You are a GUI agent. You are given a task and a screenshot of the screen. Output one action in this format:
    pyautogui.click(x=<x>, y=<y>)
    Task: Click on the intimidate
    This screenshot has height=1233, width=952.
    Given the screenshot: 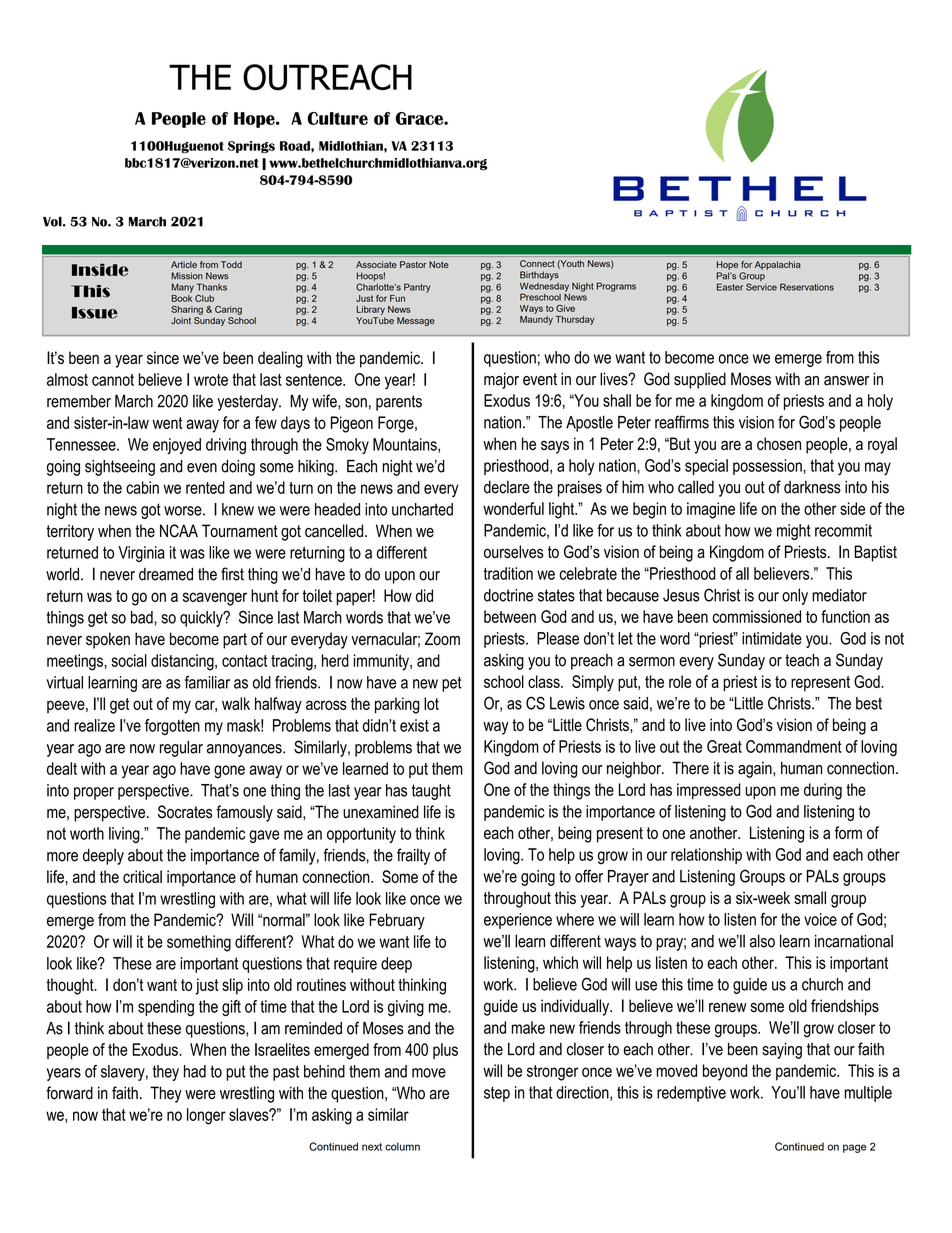 What is the action you would take?
    pyautogui.click(x=772, y=638)
